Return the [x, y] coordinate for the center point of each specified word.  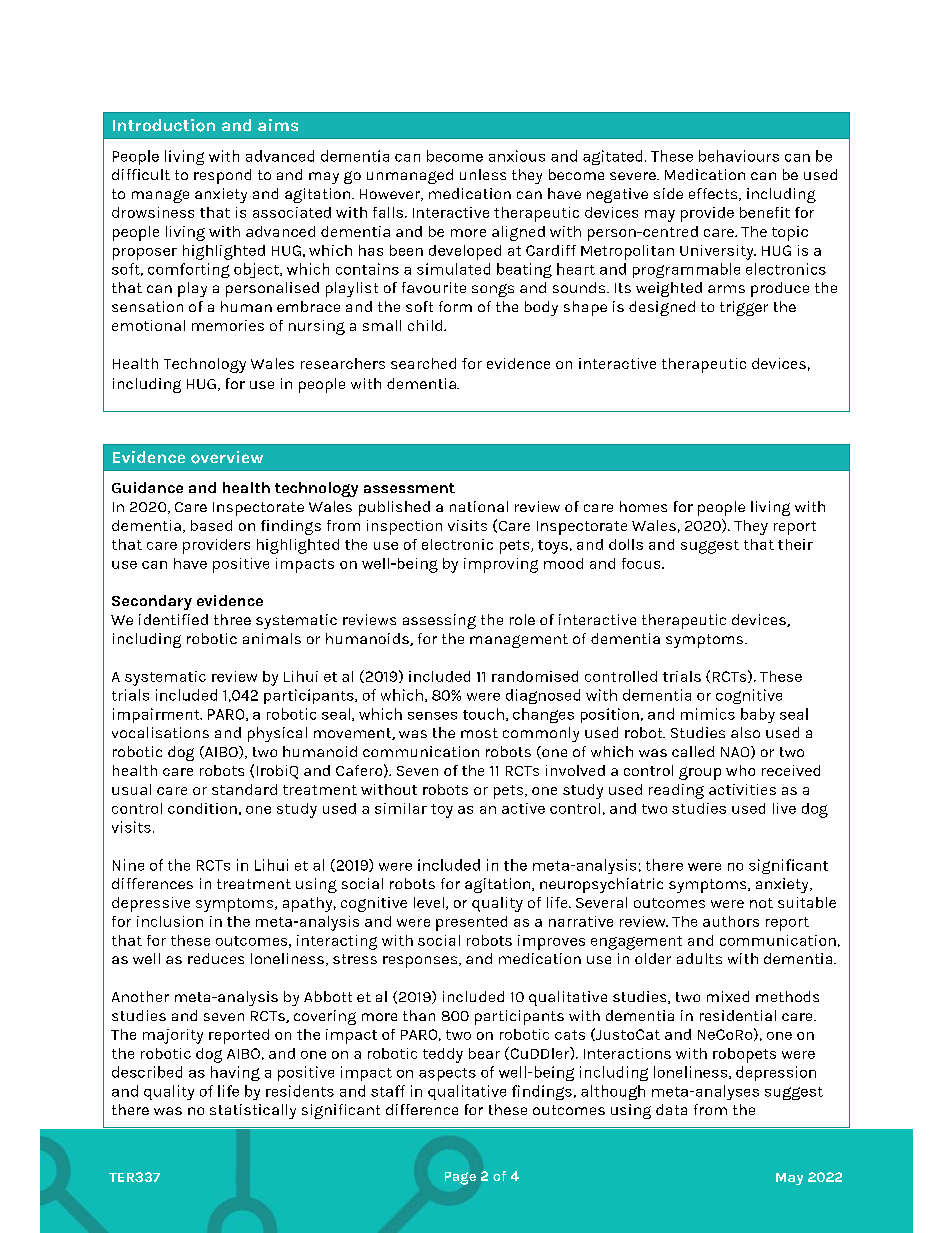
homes [643, 506]
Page [460, 1178]
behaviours [739, 156]
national [479, 506]
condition [202, 808]
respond [222, 176]
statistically [253, 1111]
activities [742, 789]
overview [227, 457]
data [671, 1109]
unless [483, 174]
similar [401, 808]
